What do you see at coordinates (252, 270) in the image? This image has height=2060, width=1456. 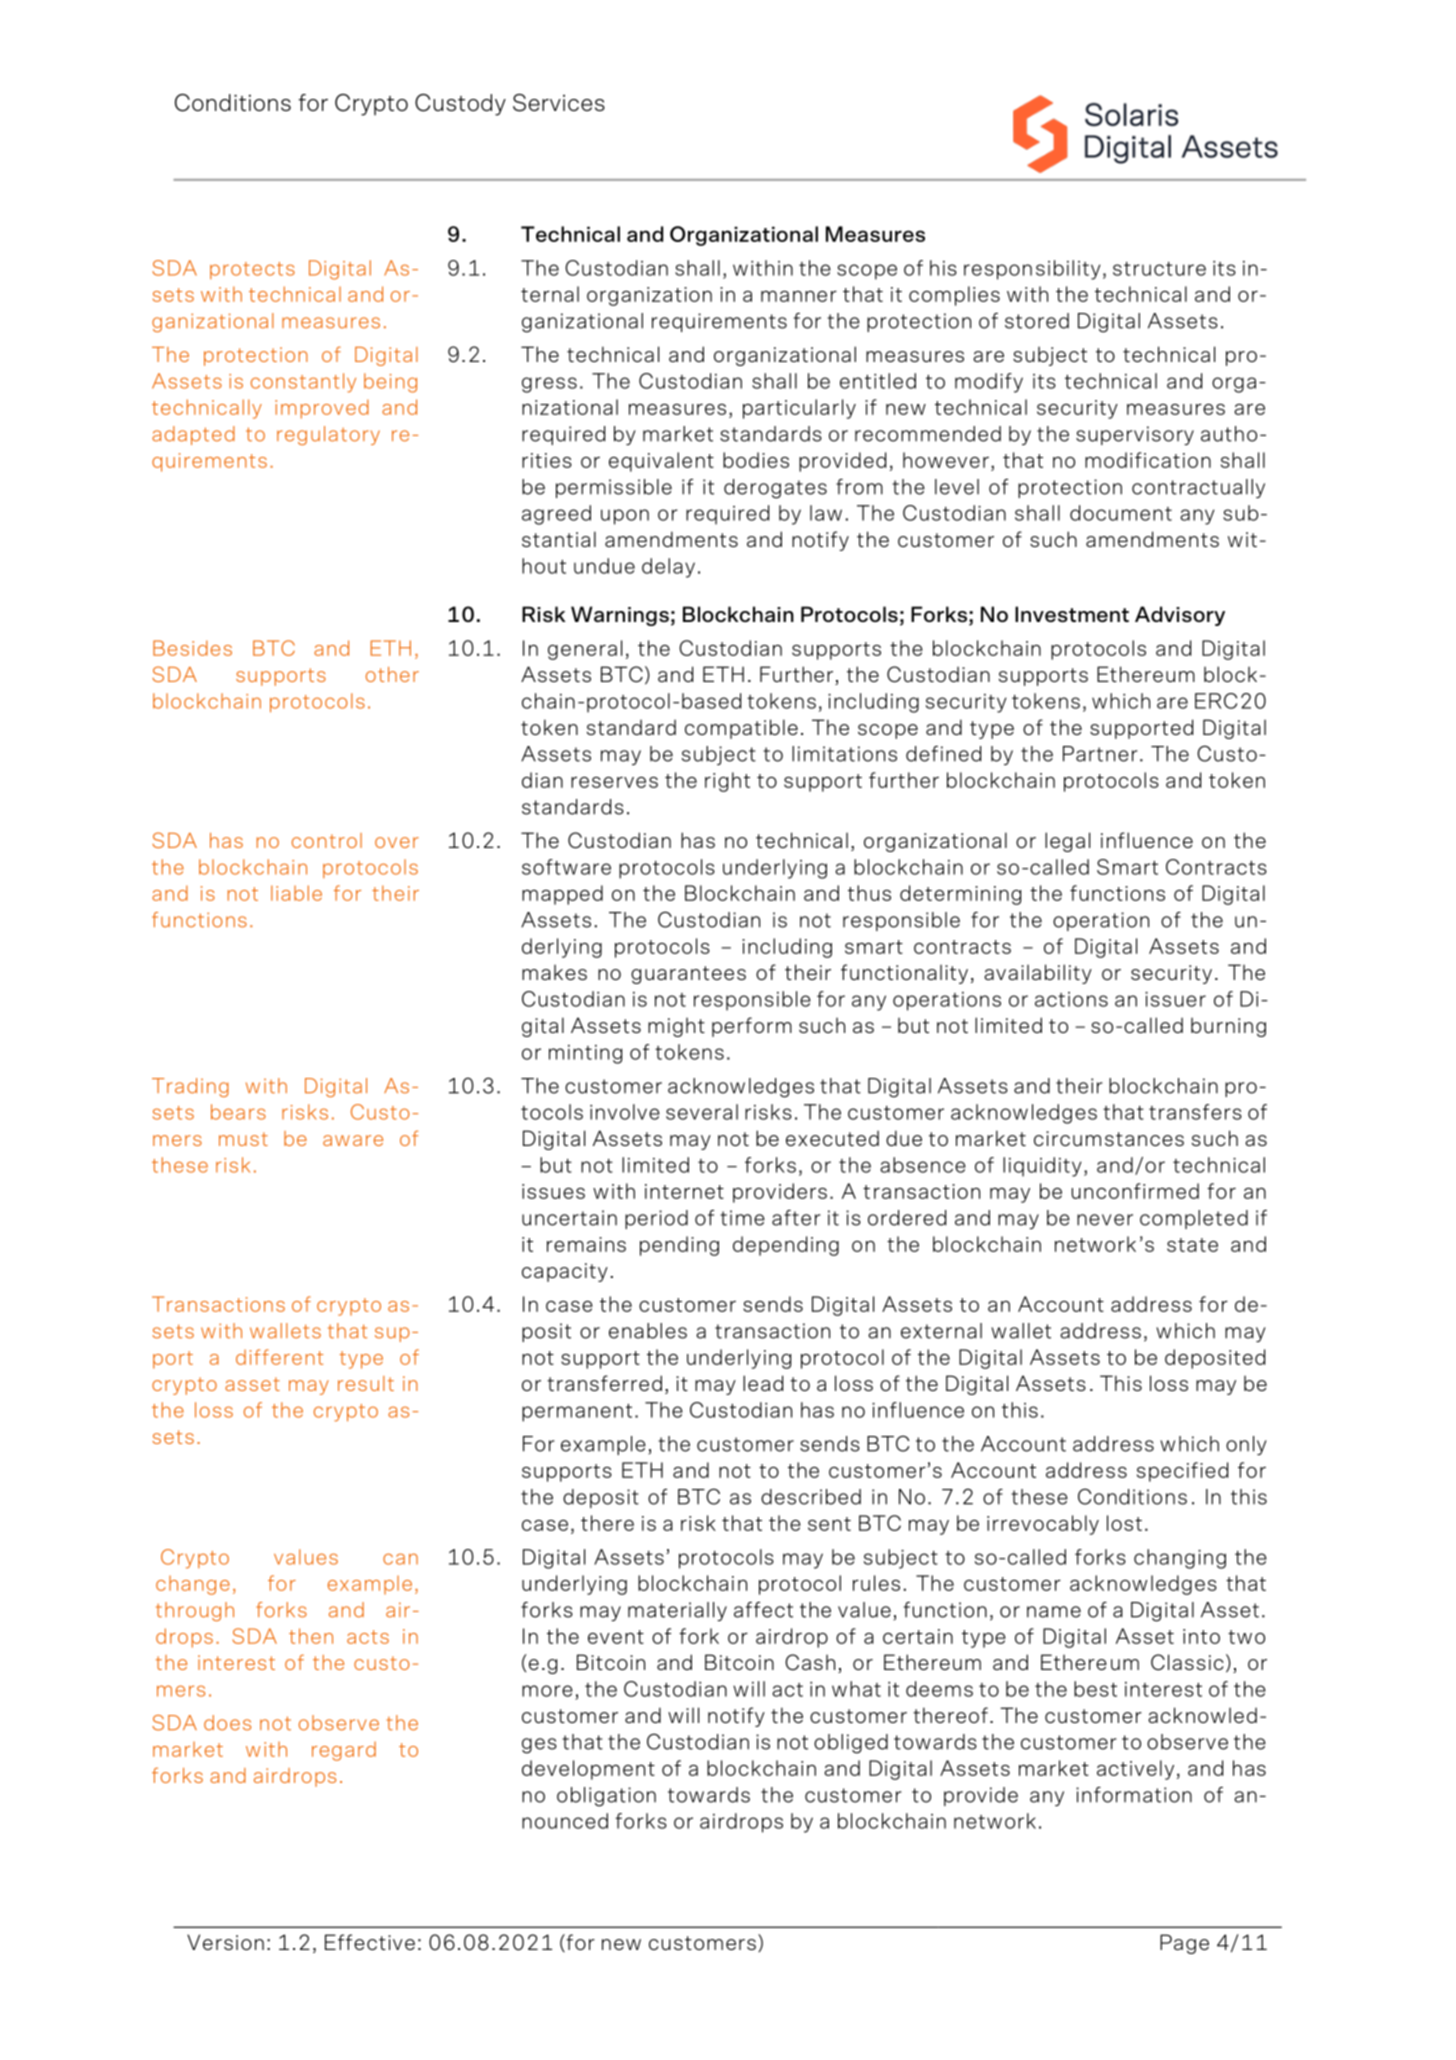 I see `protects` at bounding box center [252, 270].
